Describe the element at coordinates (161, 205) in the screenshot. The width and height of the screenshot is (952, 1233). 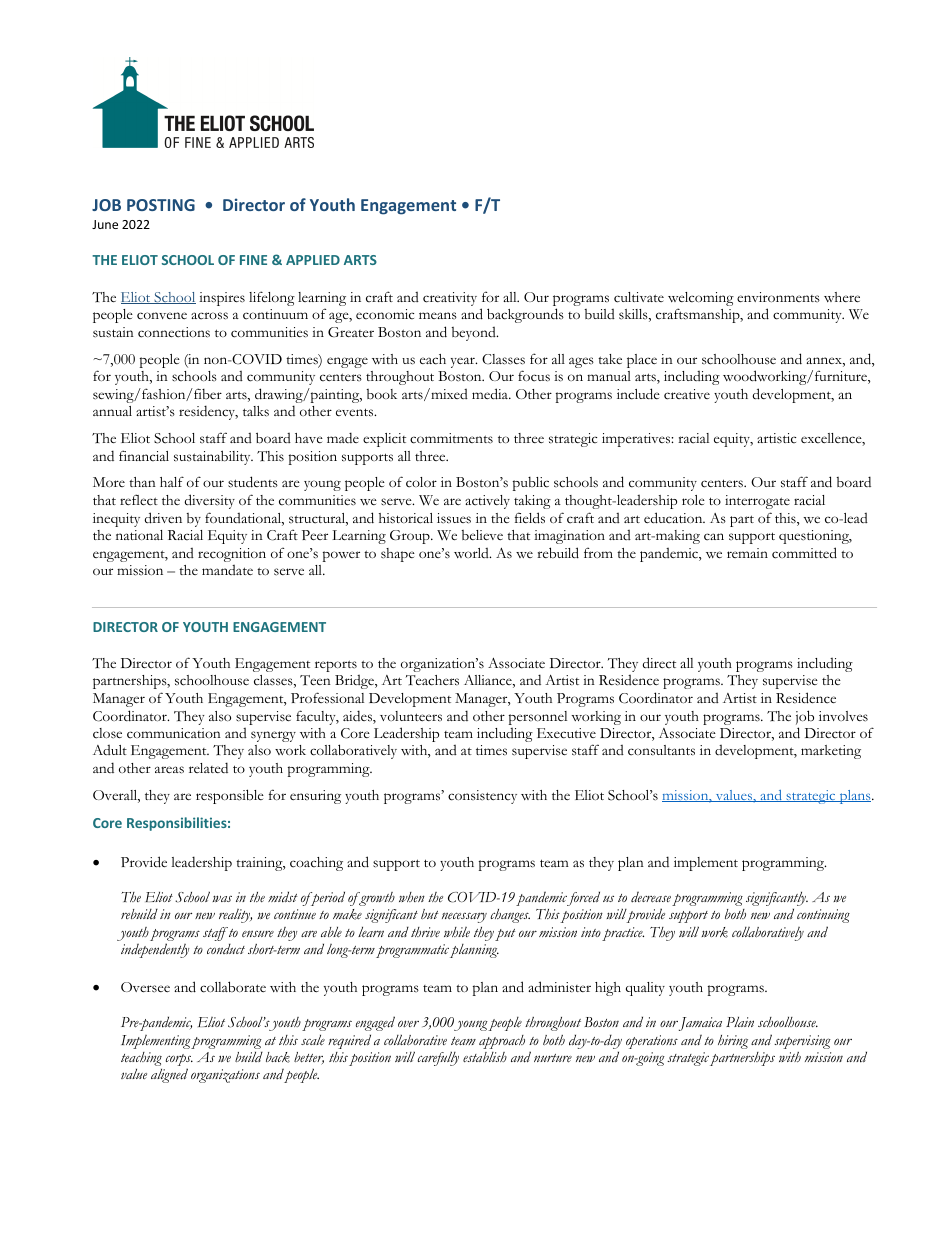
I see `POSTING` at that location.
